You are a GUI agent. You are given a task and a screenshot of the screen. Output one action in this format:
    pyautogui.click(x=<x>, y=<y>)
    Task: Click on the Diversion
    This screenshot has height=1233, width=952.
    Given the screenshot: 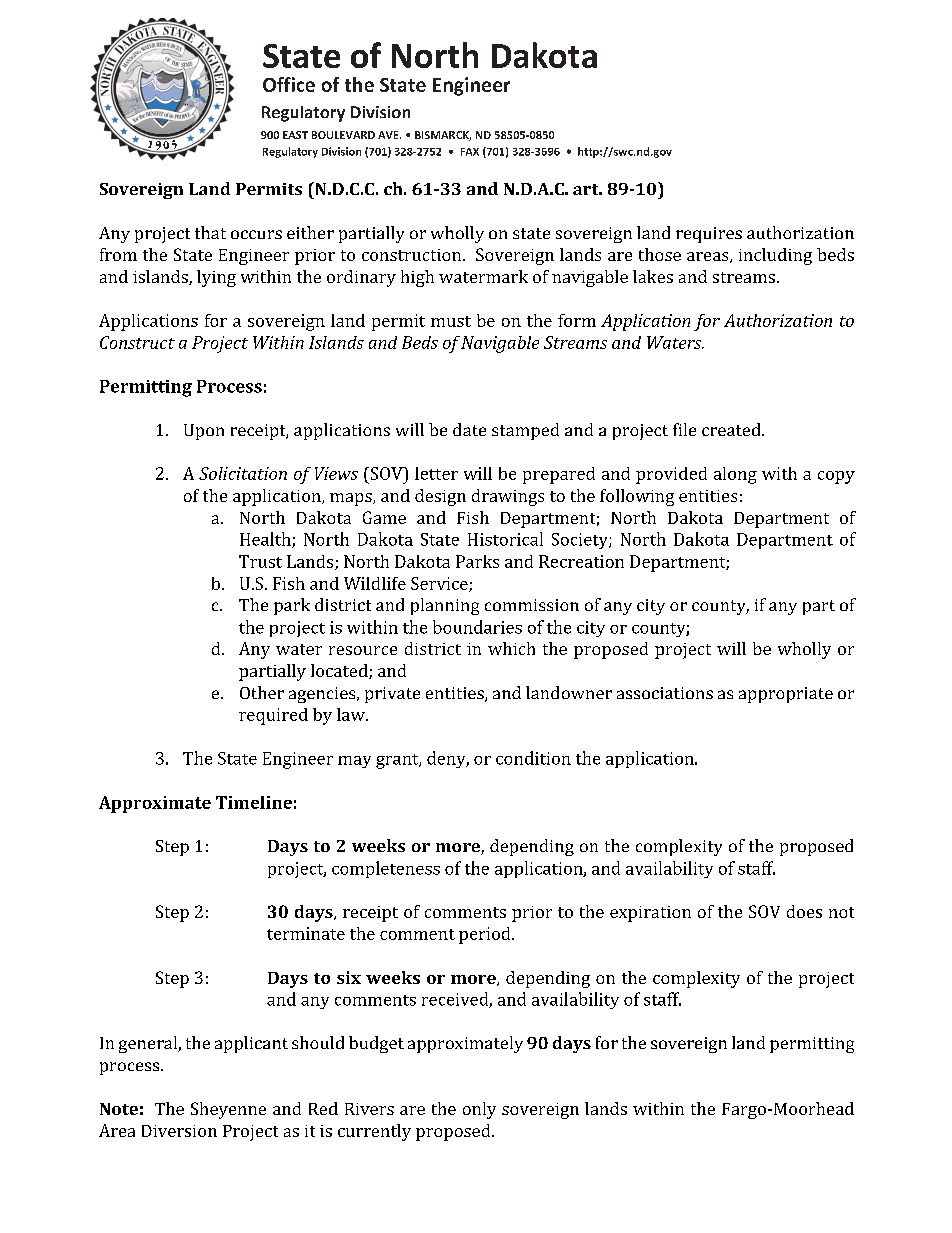 What is the action you would take?
    pyautogui.click(x=179, y=1131)
